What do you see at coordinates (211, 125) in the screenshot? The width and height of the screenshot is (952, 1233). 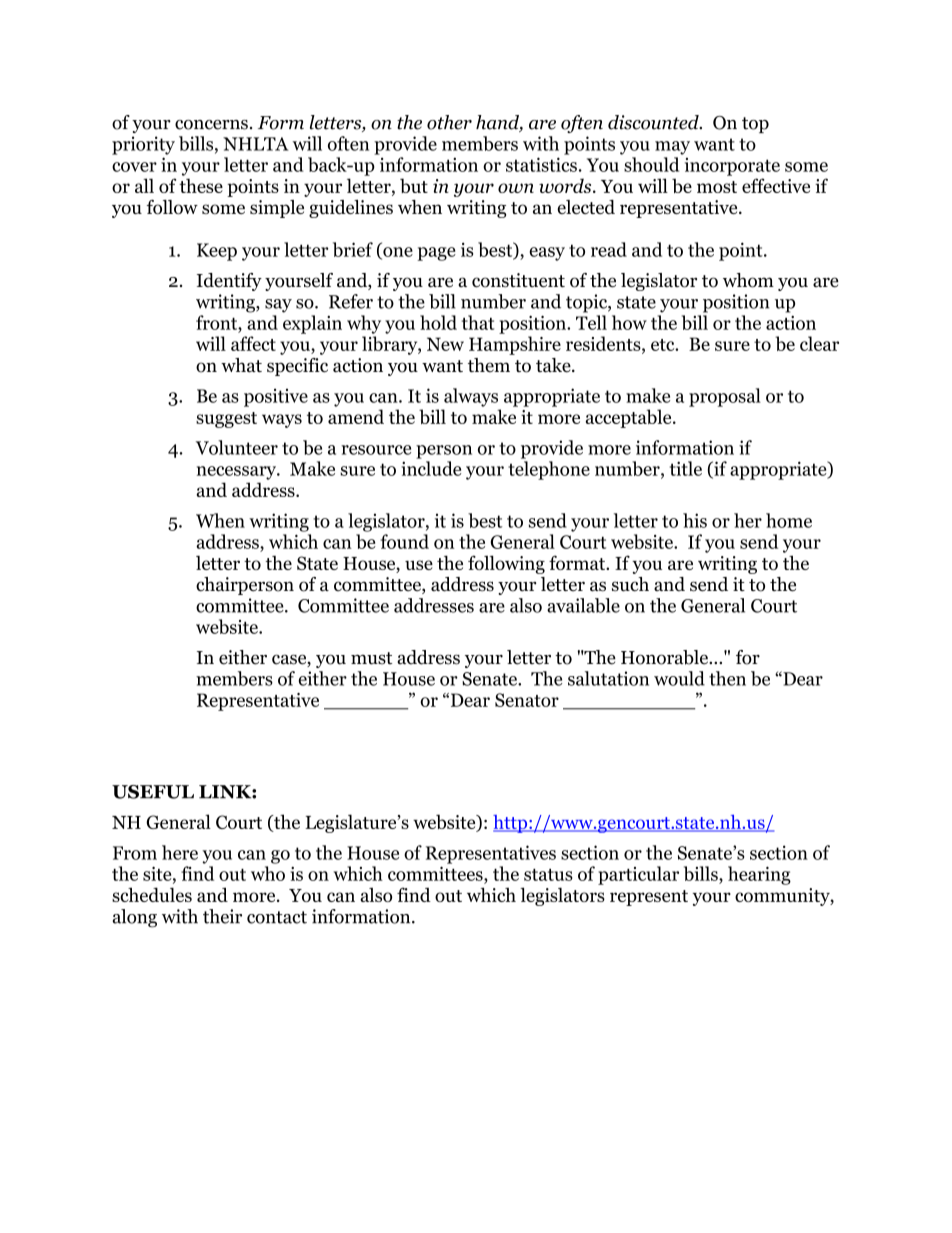 I see `concerns` at bounding box center [211, 125].
